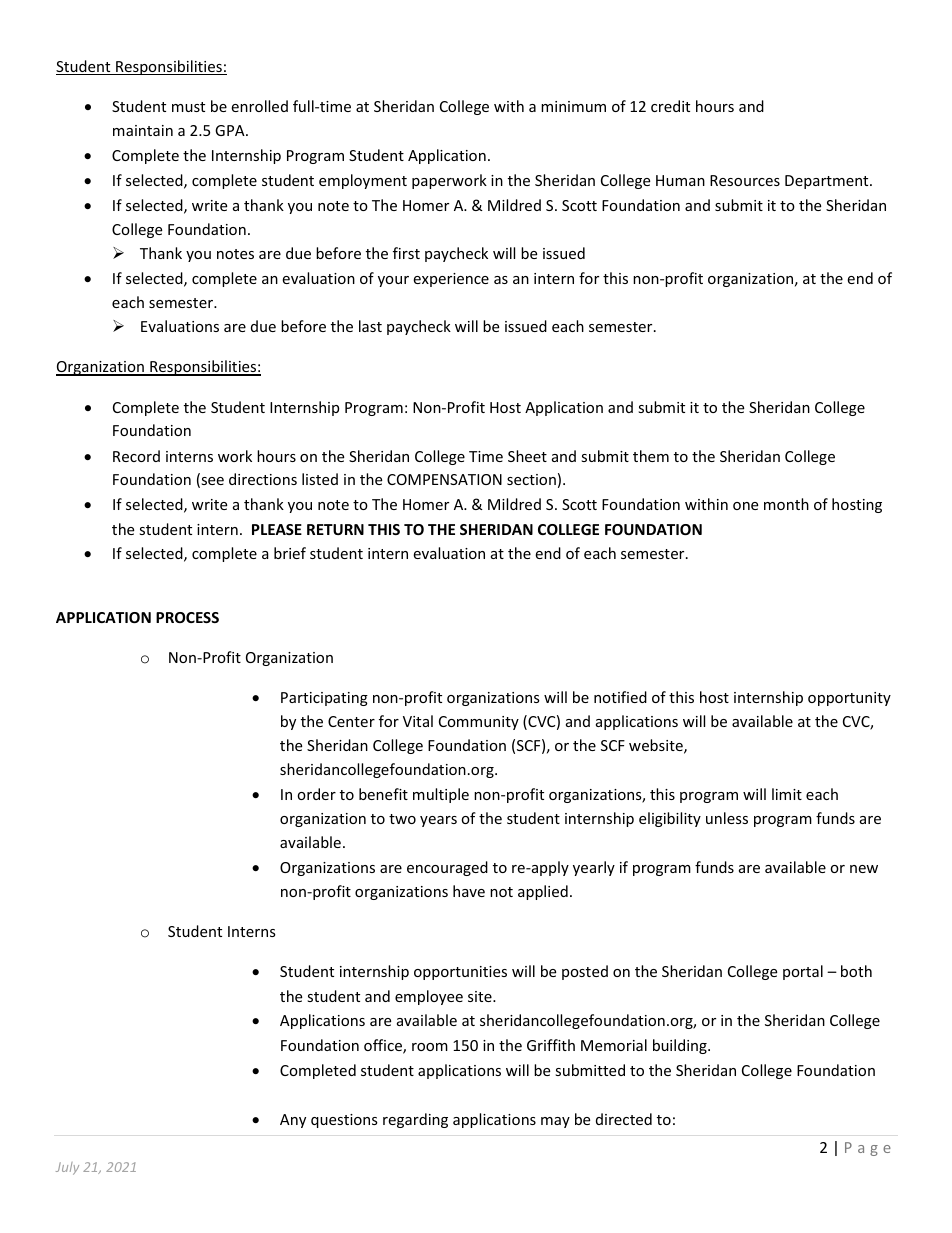  I want to click on Resources, so click(745, 180).
